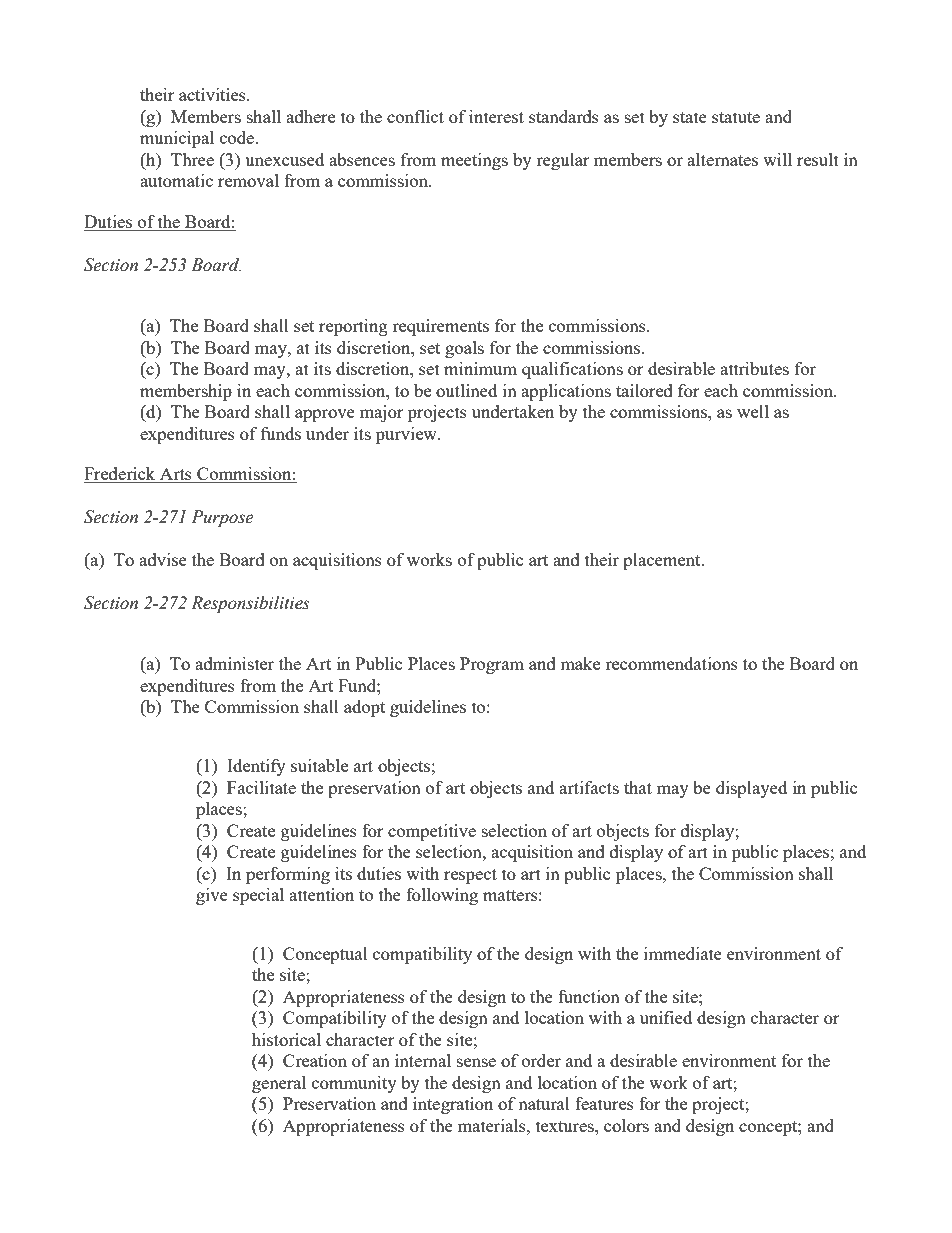 The height and width of the screenshot is (1233, 952). What do you see at coordinates (407, 435) in the screenshot?
I see `purview` at bounding box center [407, 435].
